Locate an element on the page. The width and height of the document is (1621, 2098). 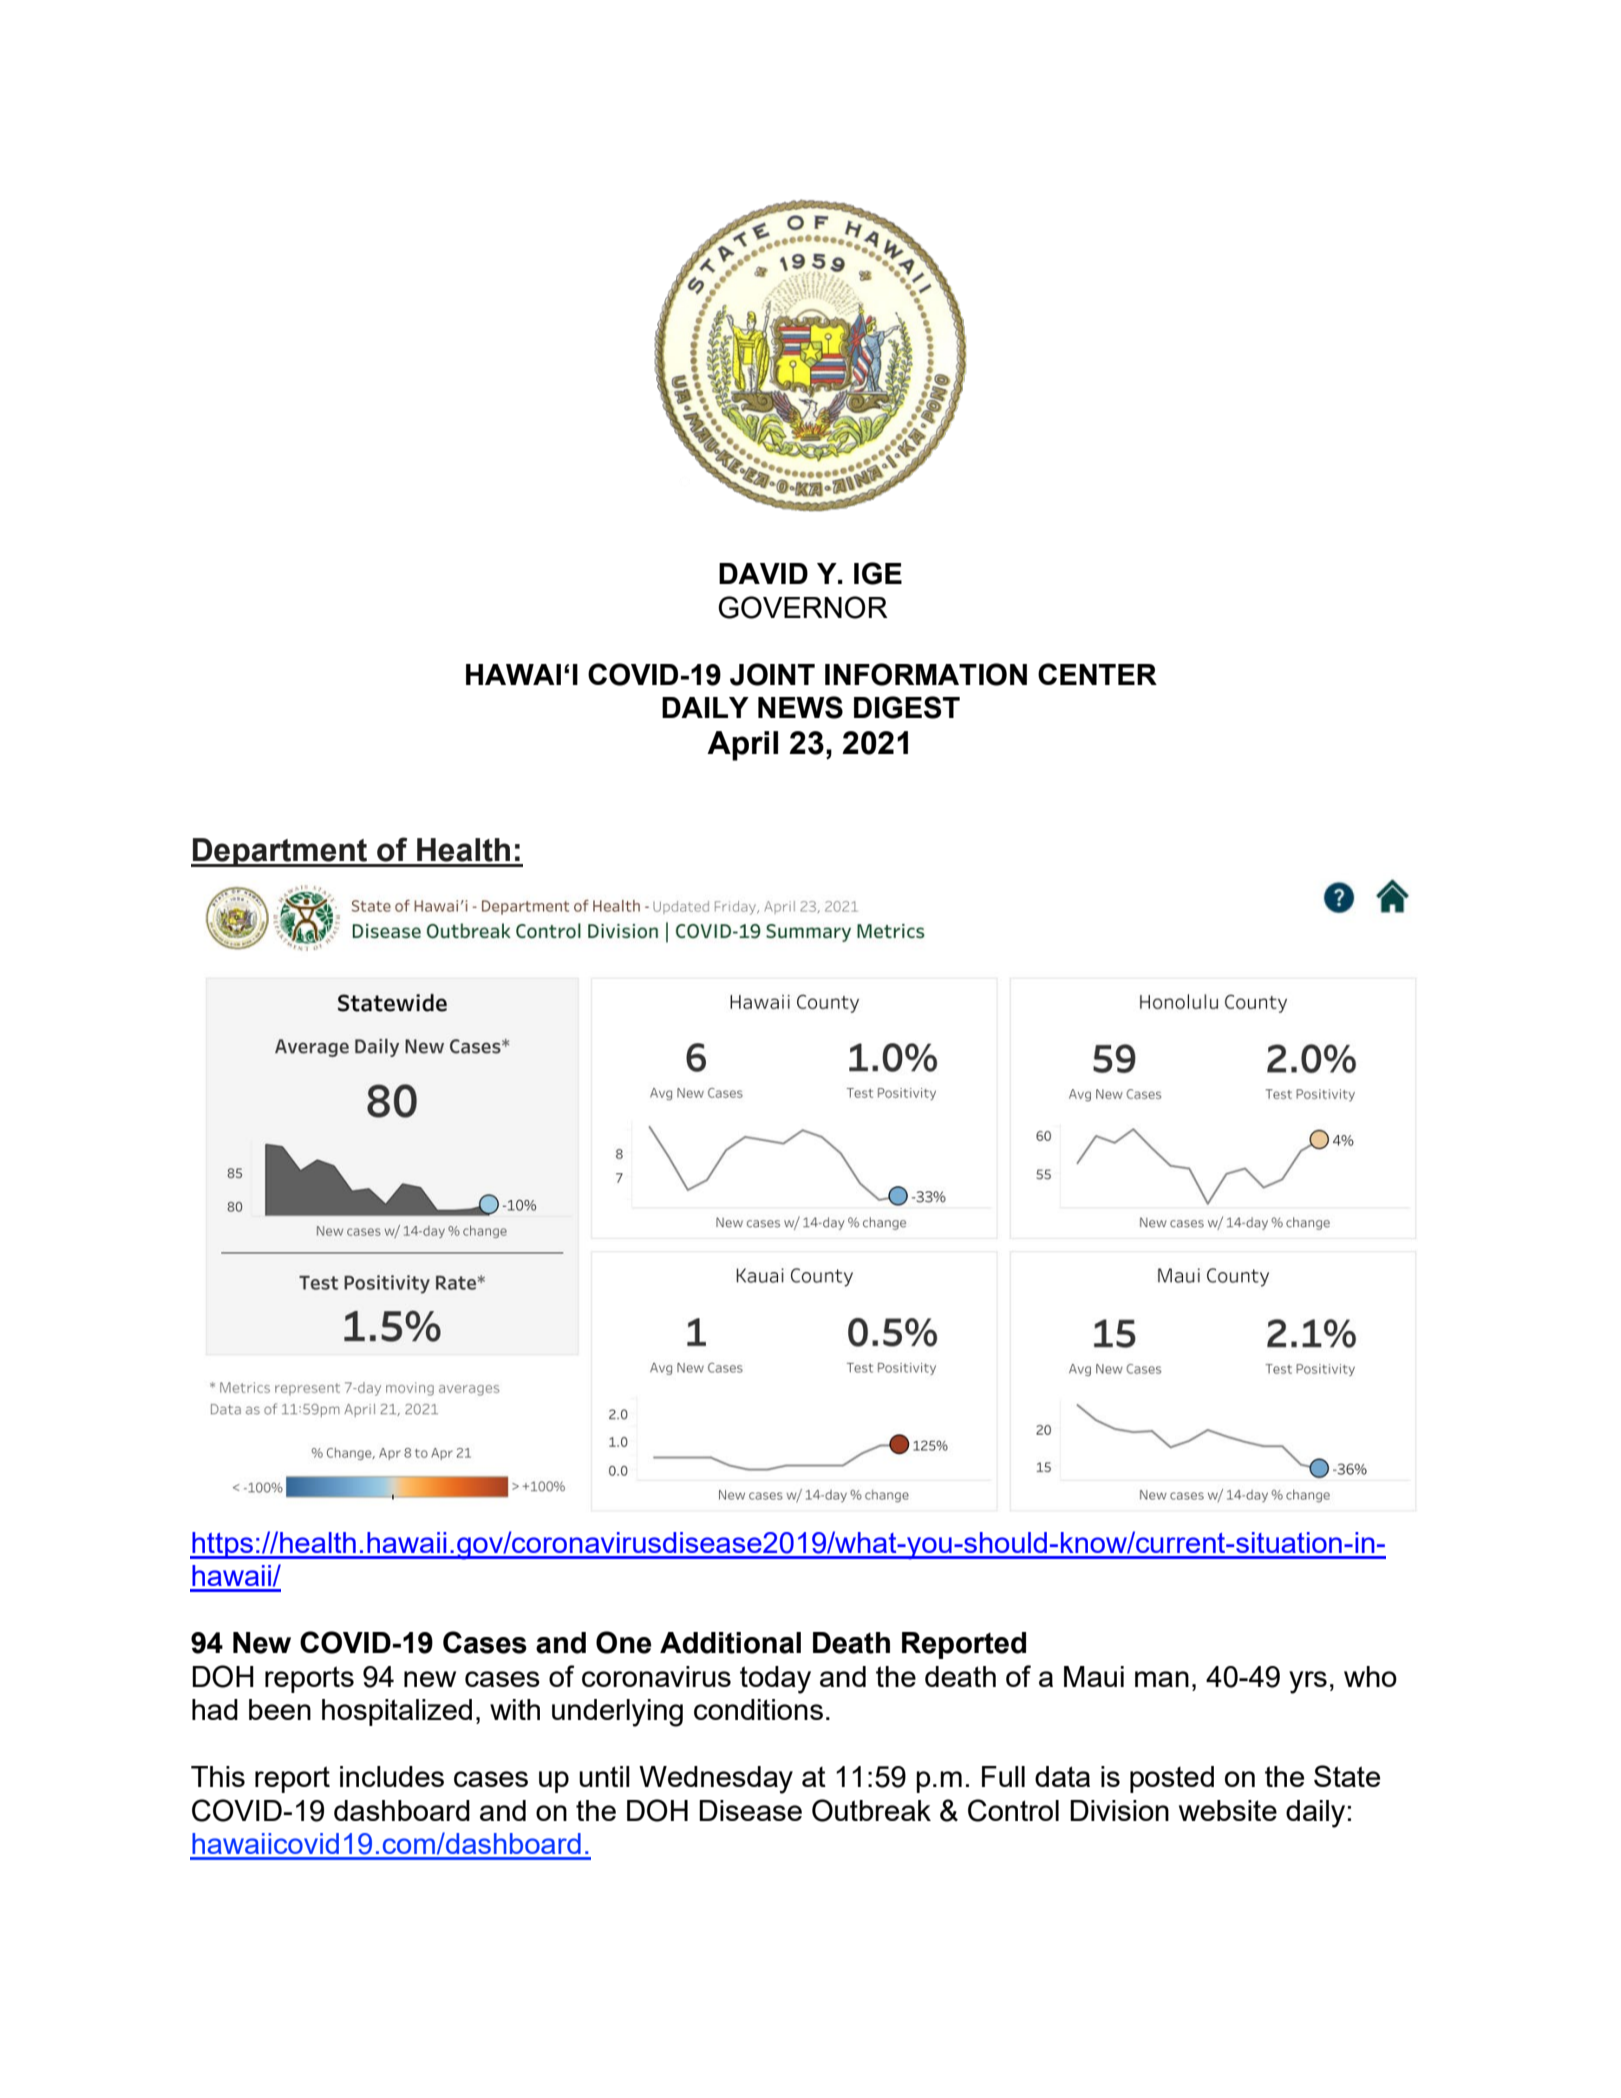
been is located at coordinates (280, 1709).
